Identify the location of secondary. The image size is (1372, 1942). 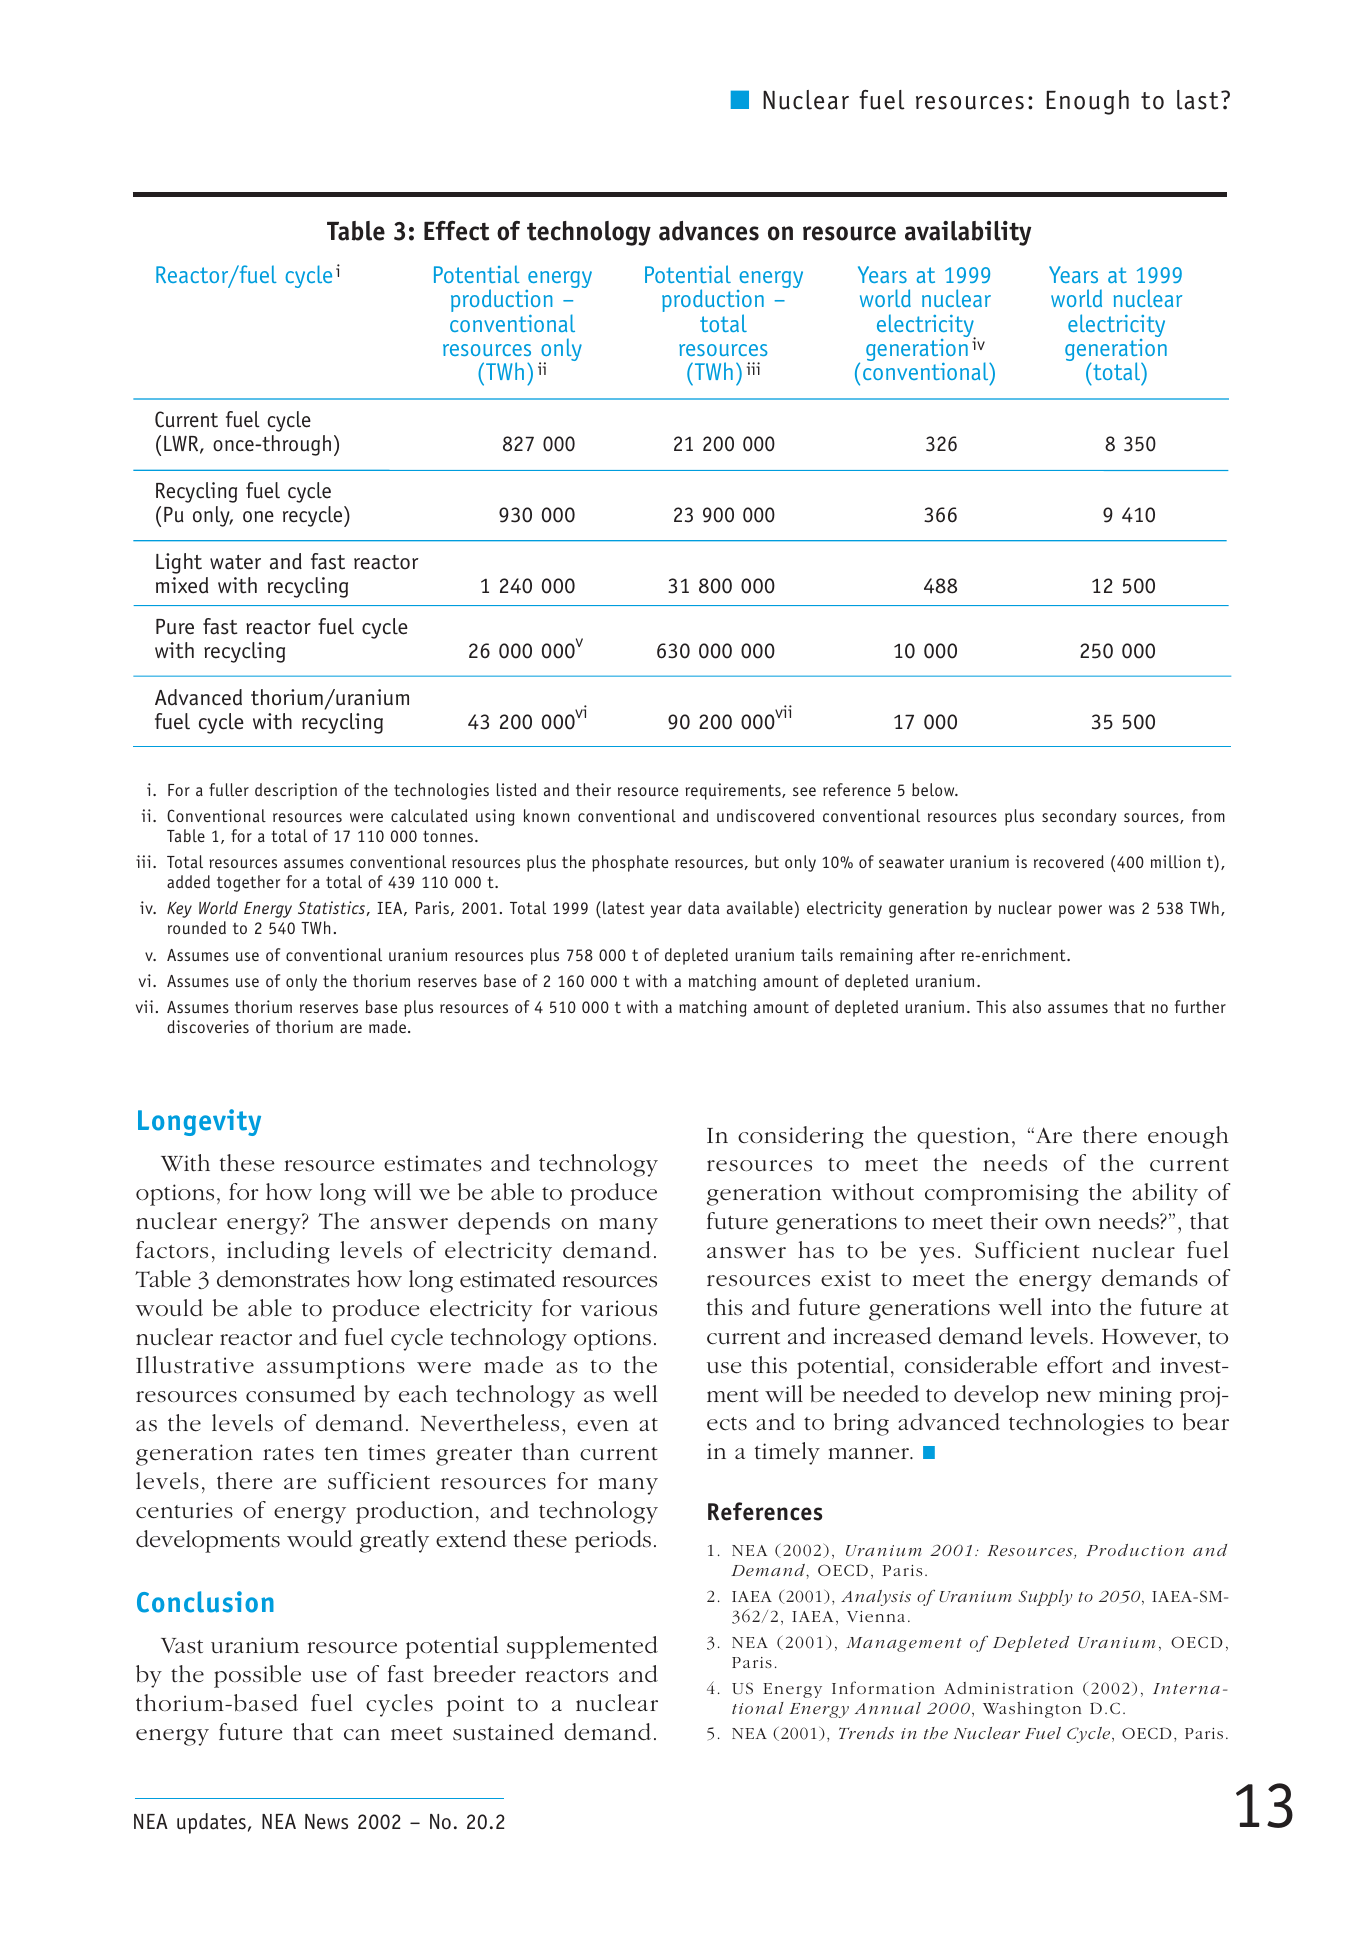
(1079, 817).
